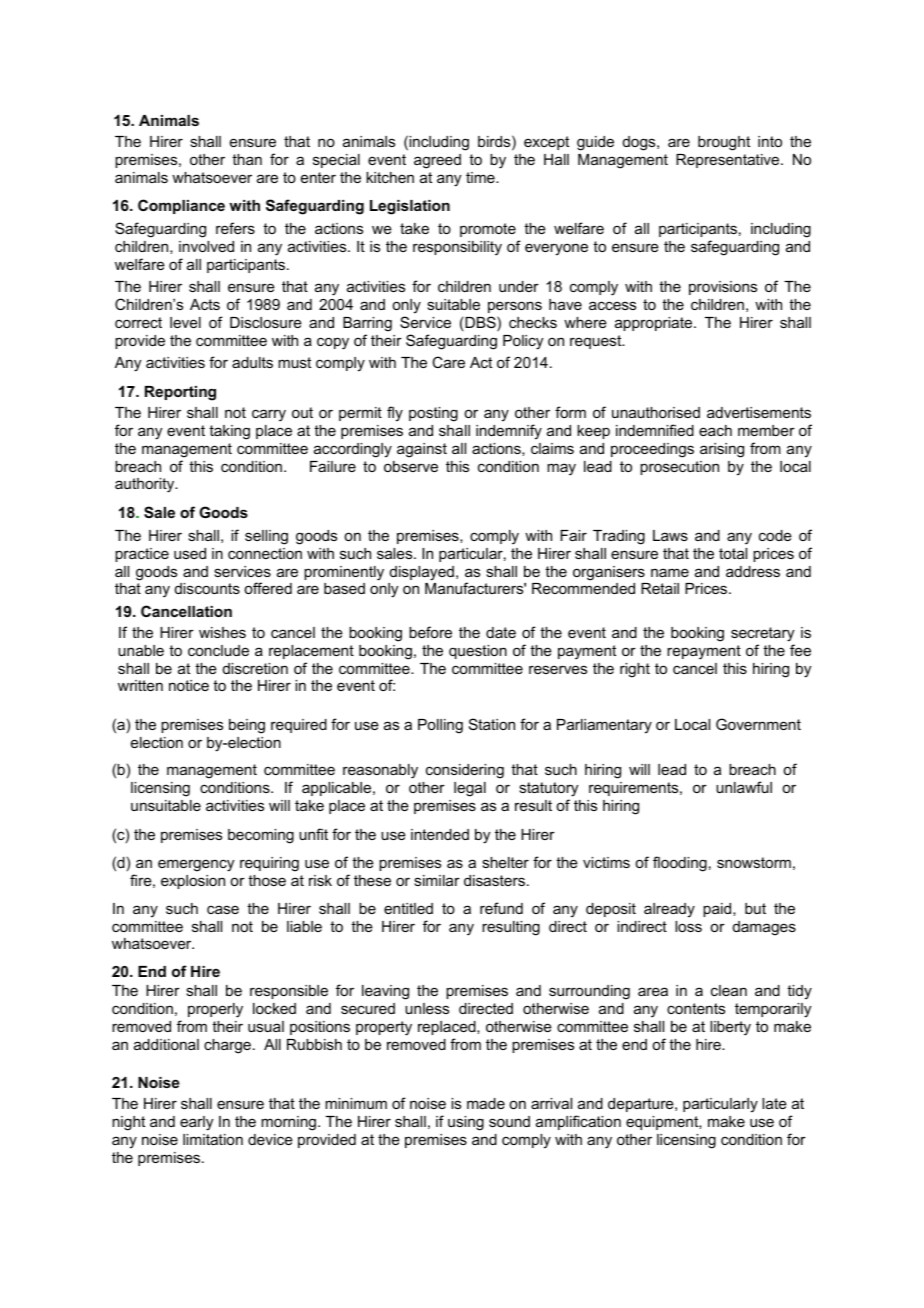  I want to click on becoming, so click(261, 836).
